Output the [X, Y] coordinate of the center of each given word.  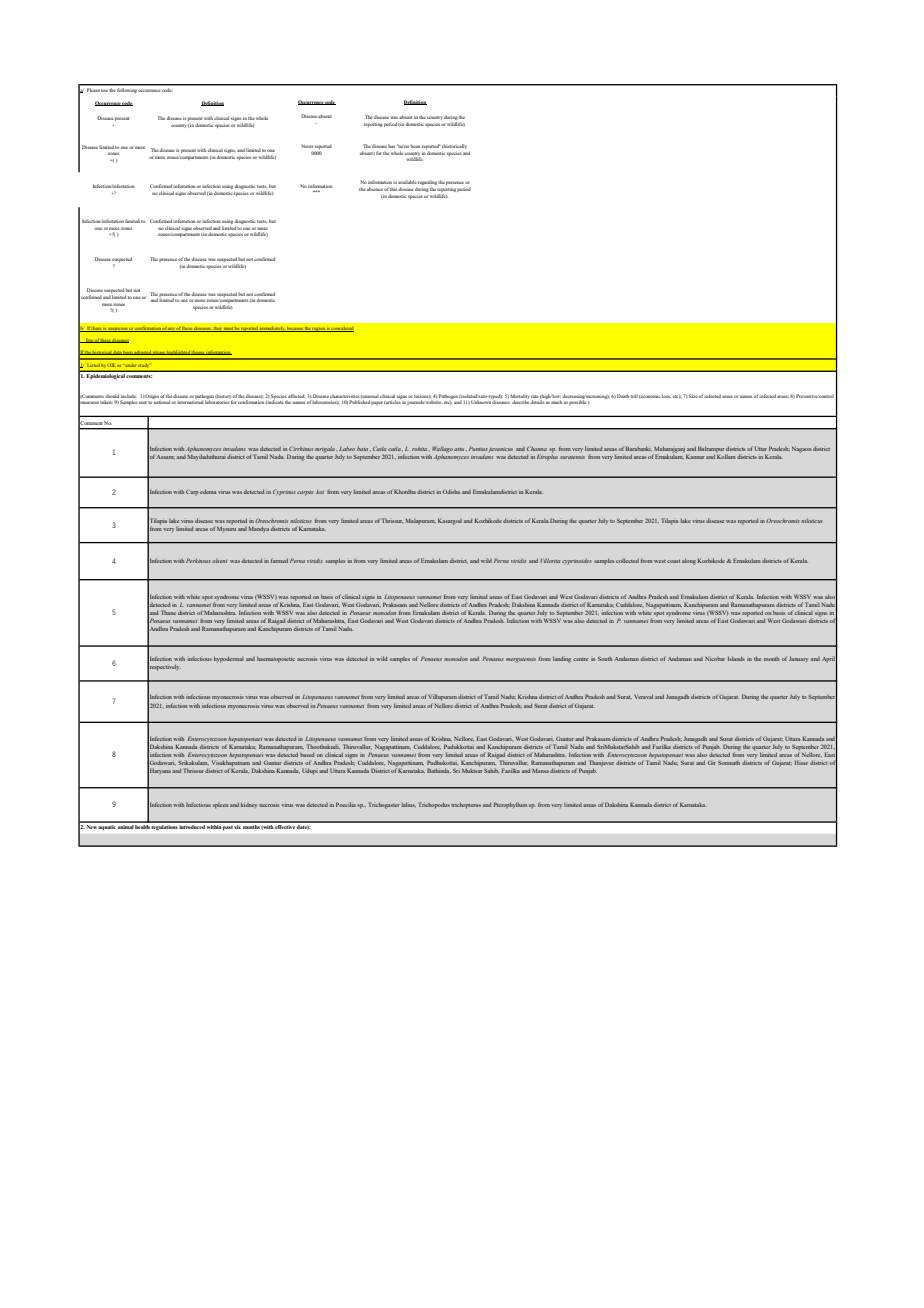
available [407, 182]
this [393, 189]
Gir [712, 763]
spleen [221, 806]
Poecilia [346, 804]
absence [375, 189]
